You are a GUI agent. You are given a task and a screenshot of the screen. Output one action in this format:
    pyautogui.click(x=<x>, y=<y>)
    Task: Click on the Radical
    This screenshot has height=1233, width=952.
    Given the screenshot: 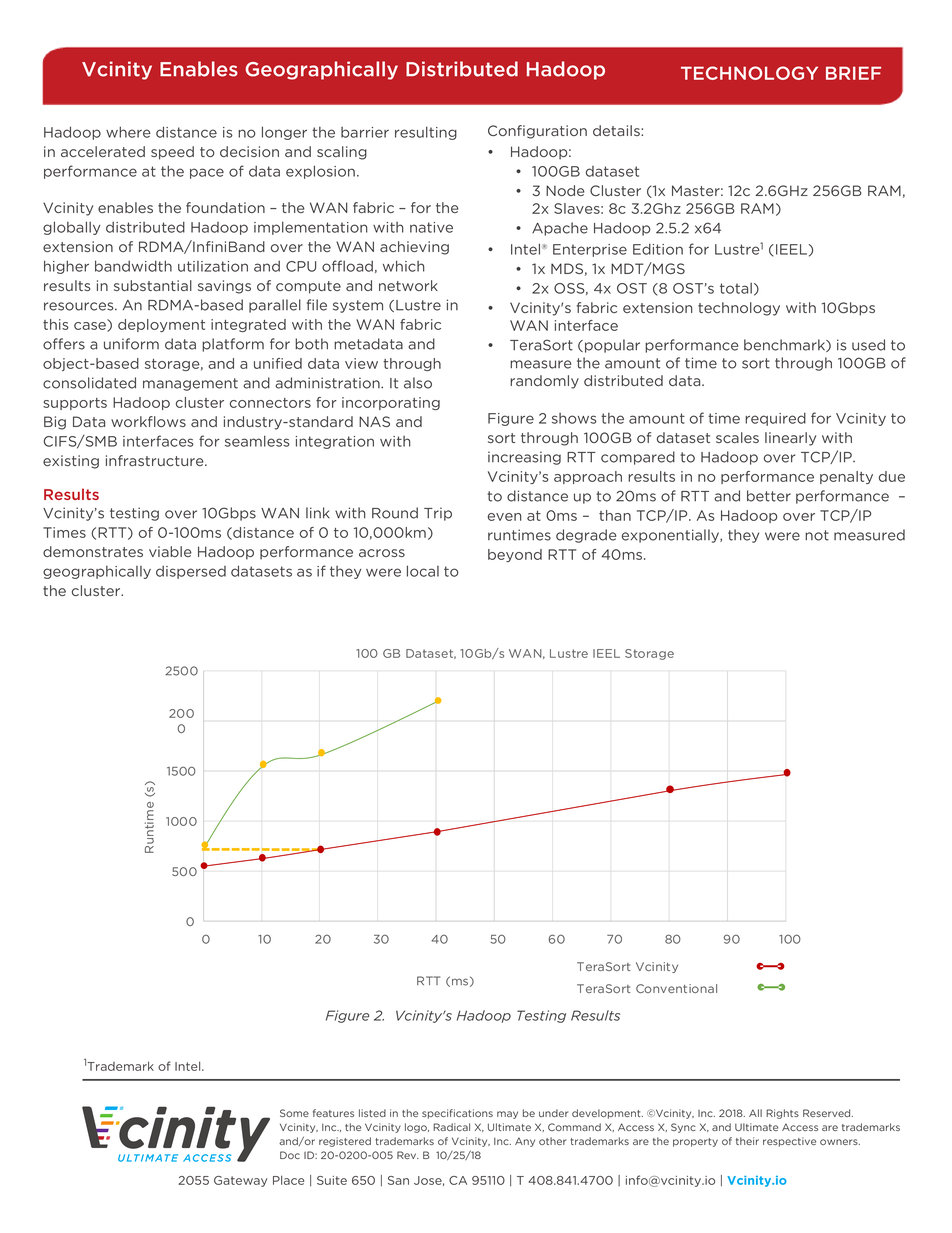 What is the action you would take?
    pyautogui.click(x=451, y=1127)
